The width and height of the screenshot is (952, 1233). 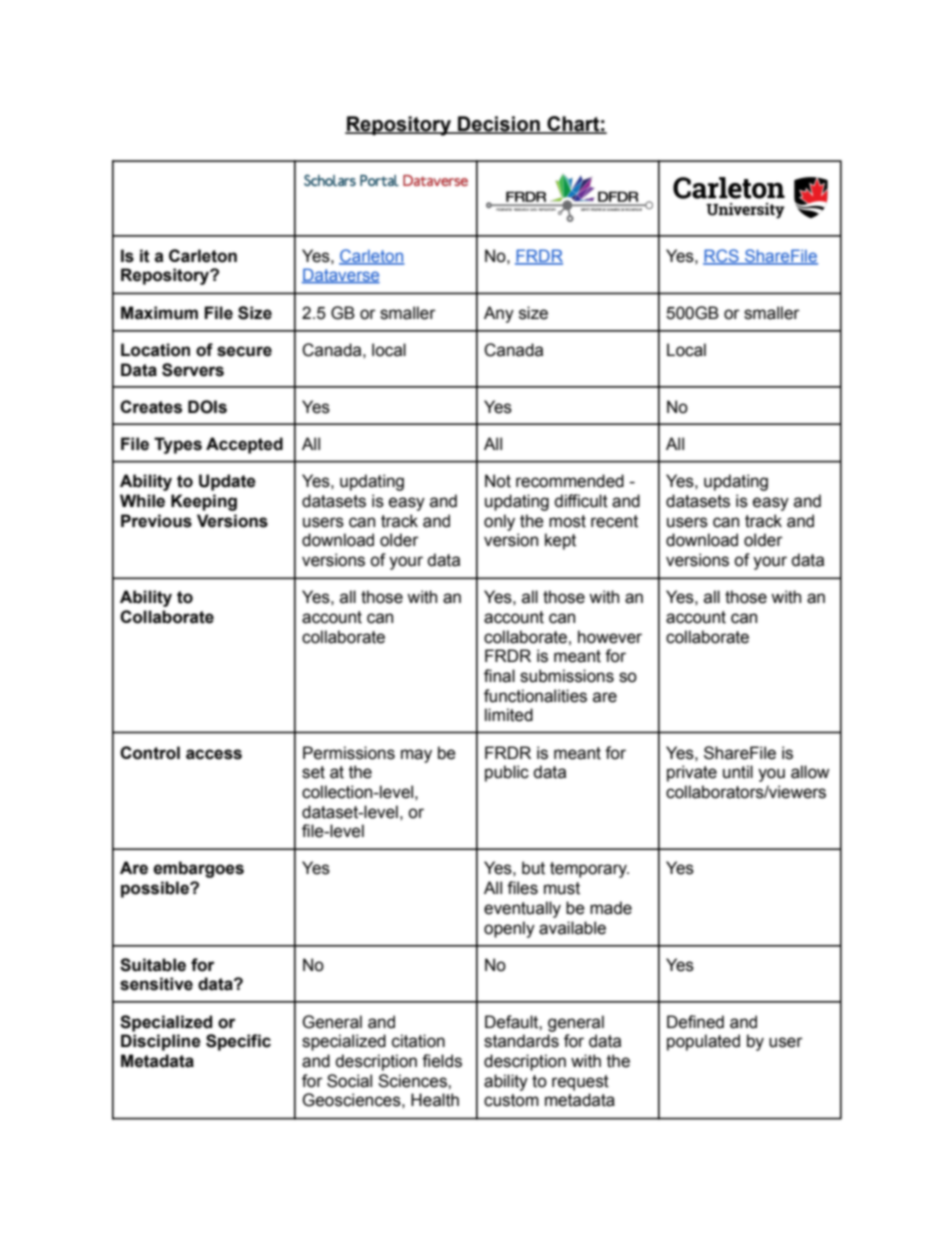 I want to click on access, so click(x=214, y=754).
